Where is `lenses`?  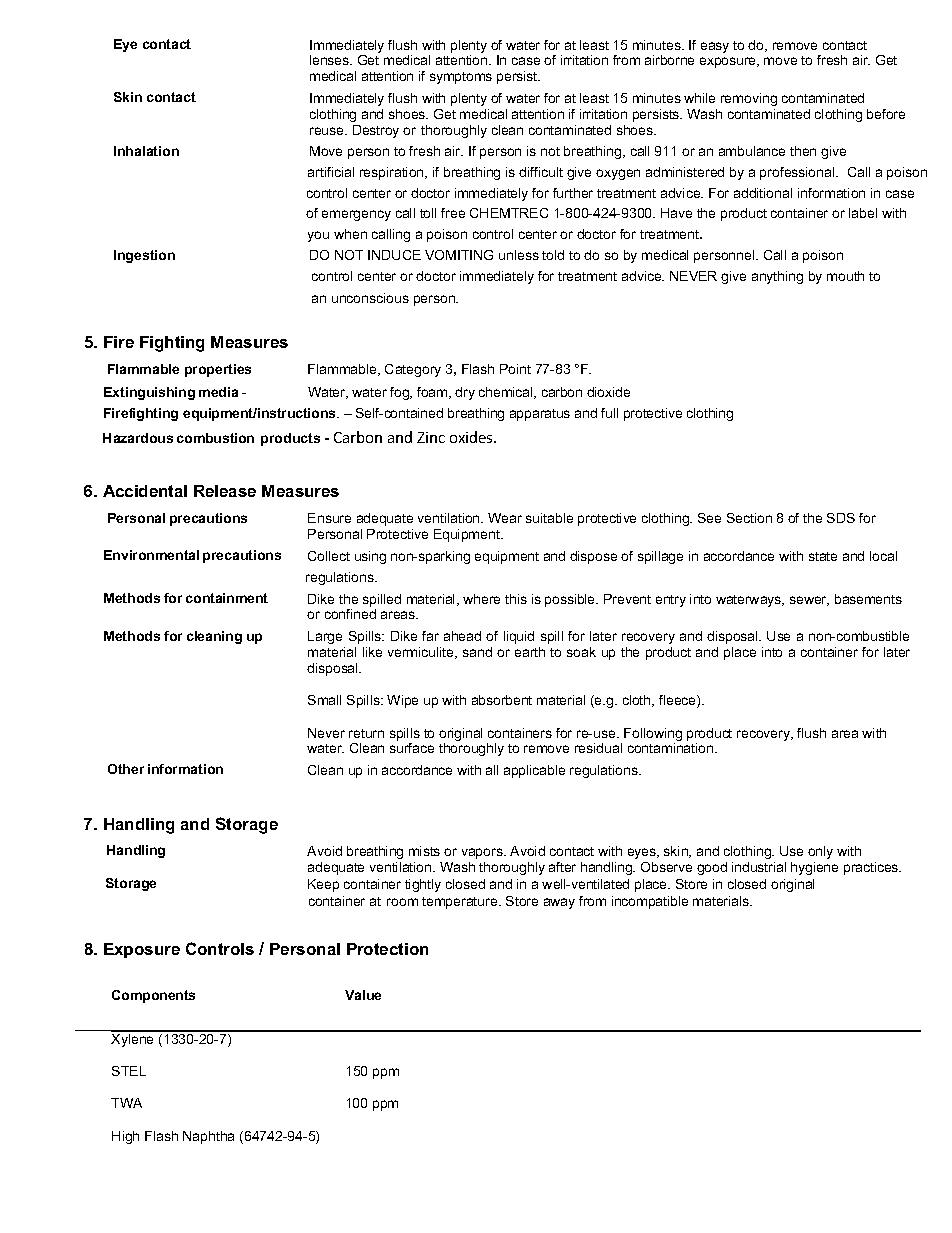 lenses is located at coordinates (331, 60).
